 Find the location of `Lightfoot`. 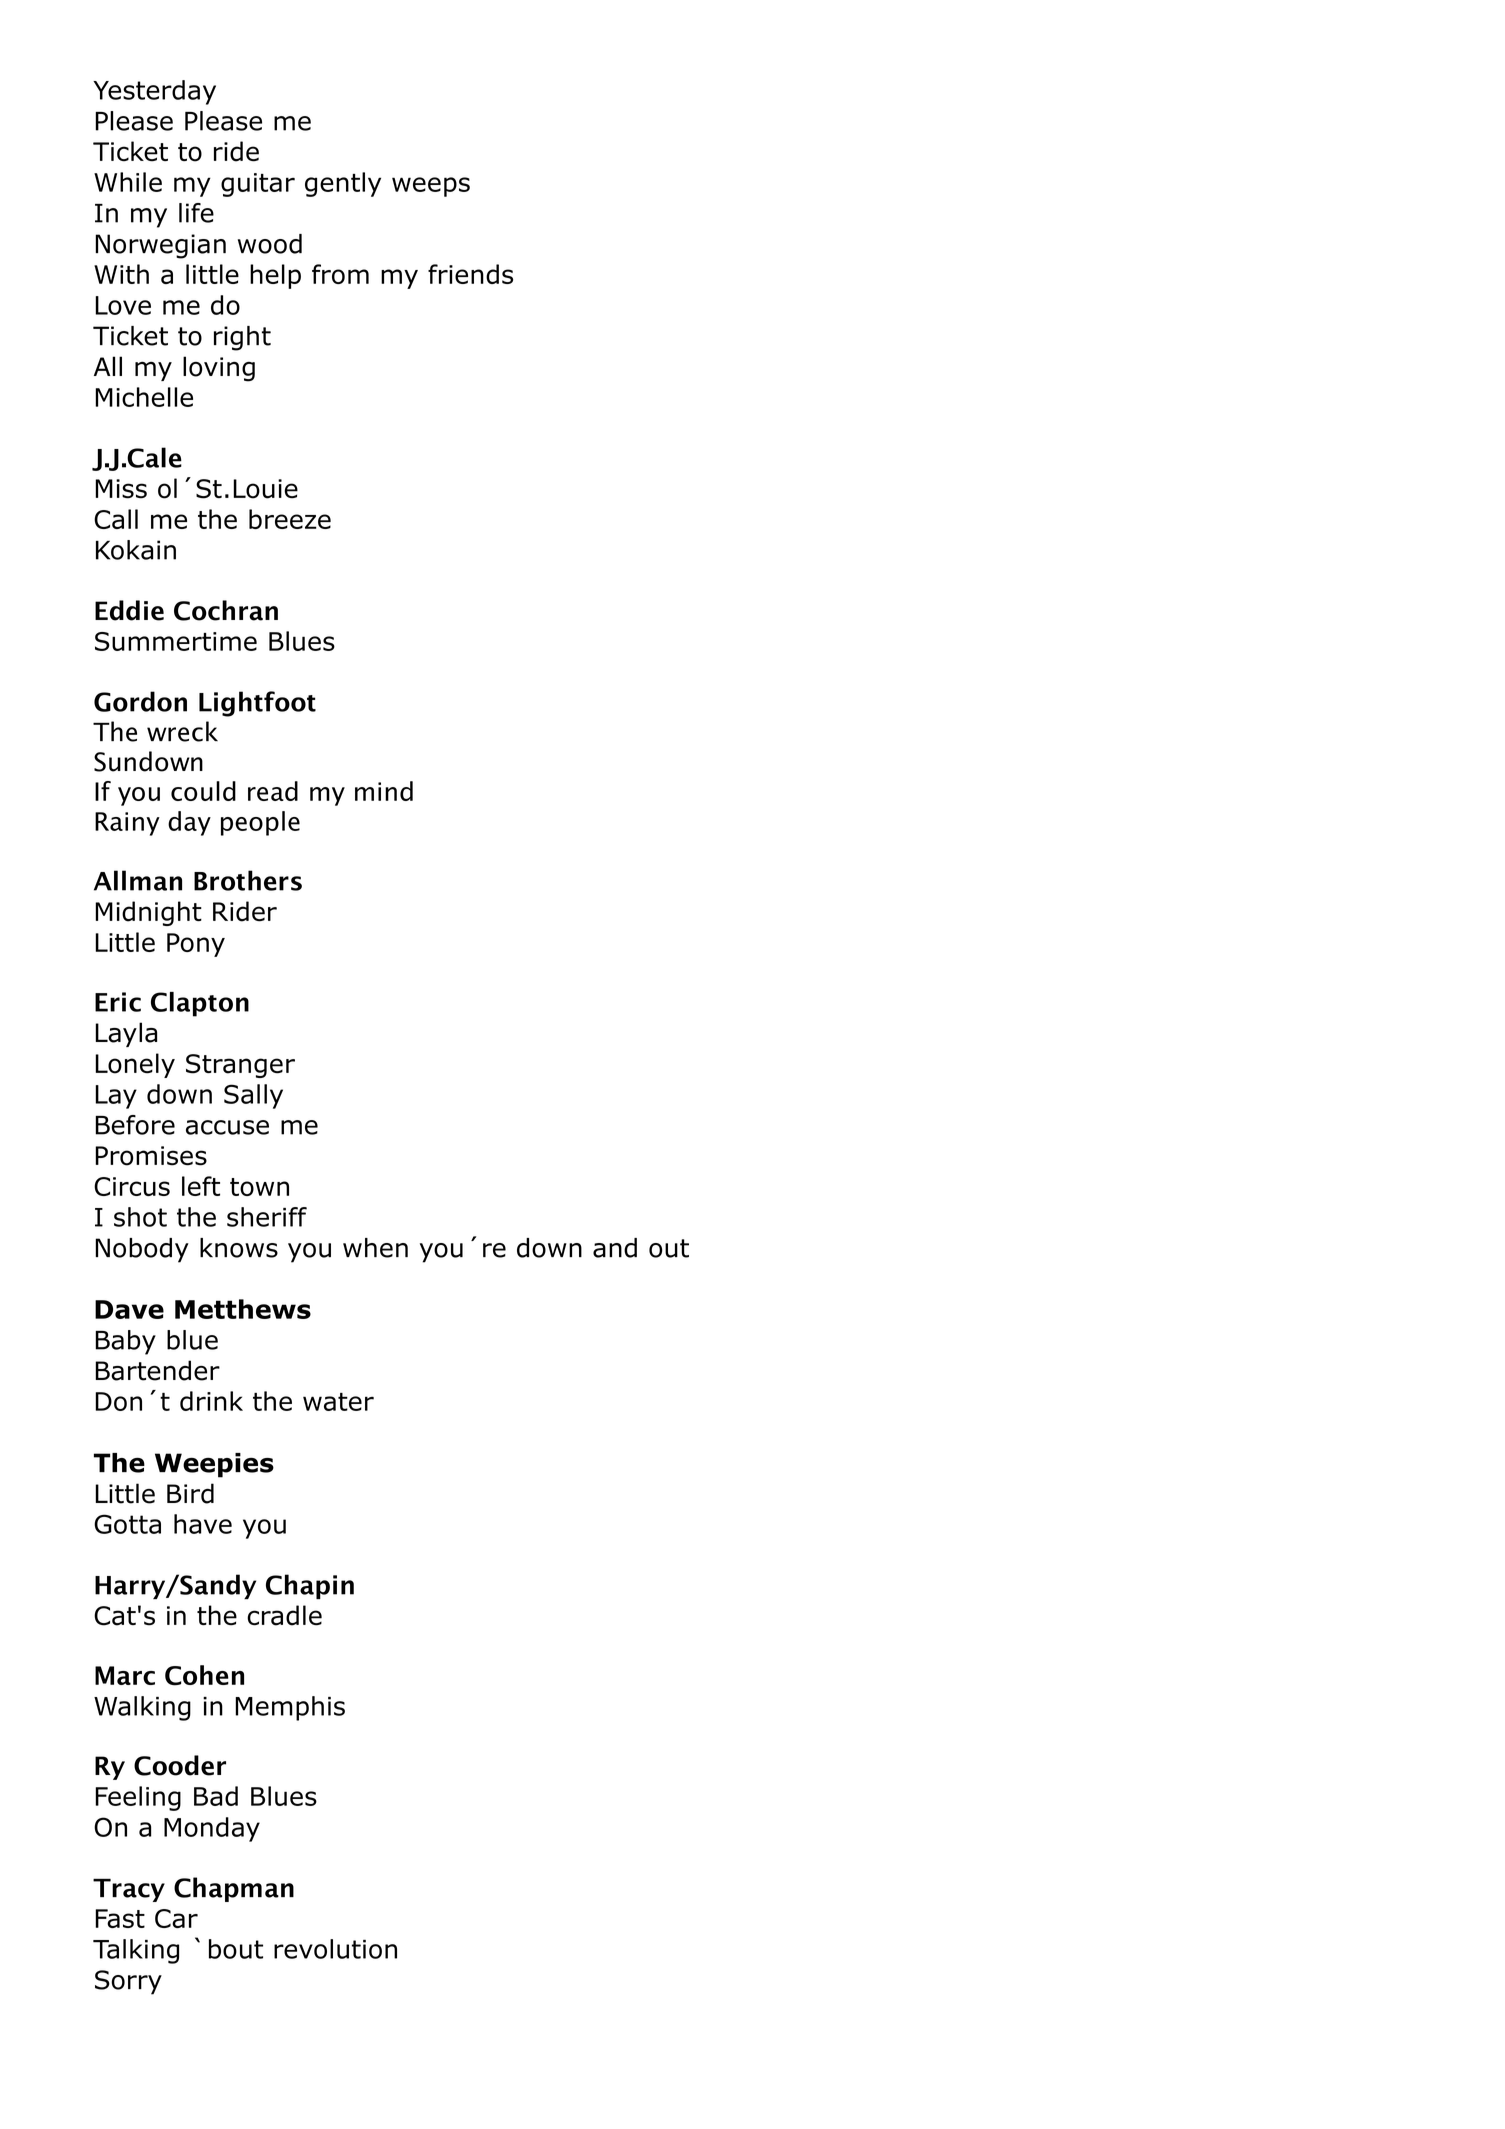

Lightfoot is located at coordinates (257, 704).
